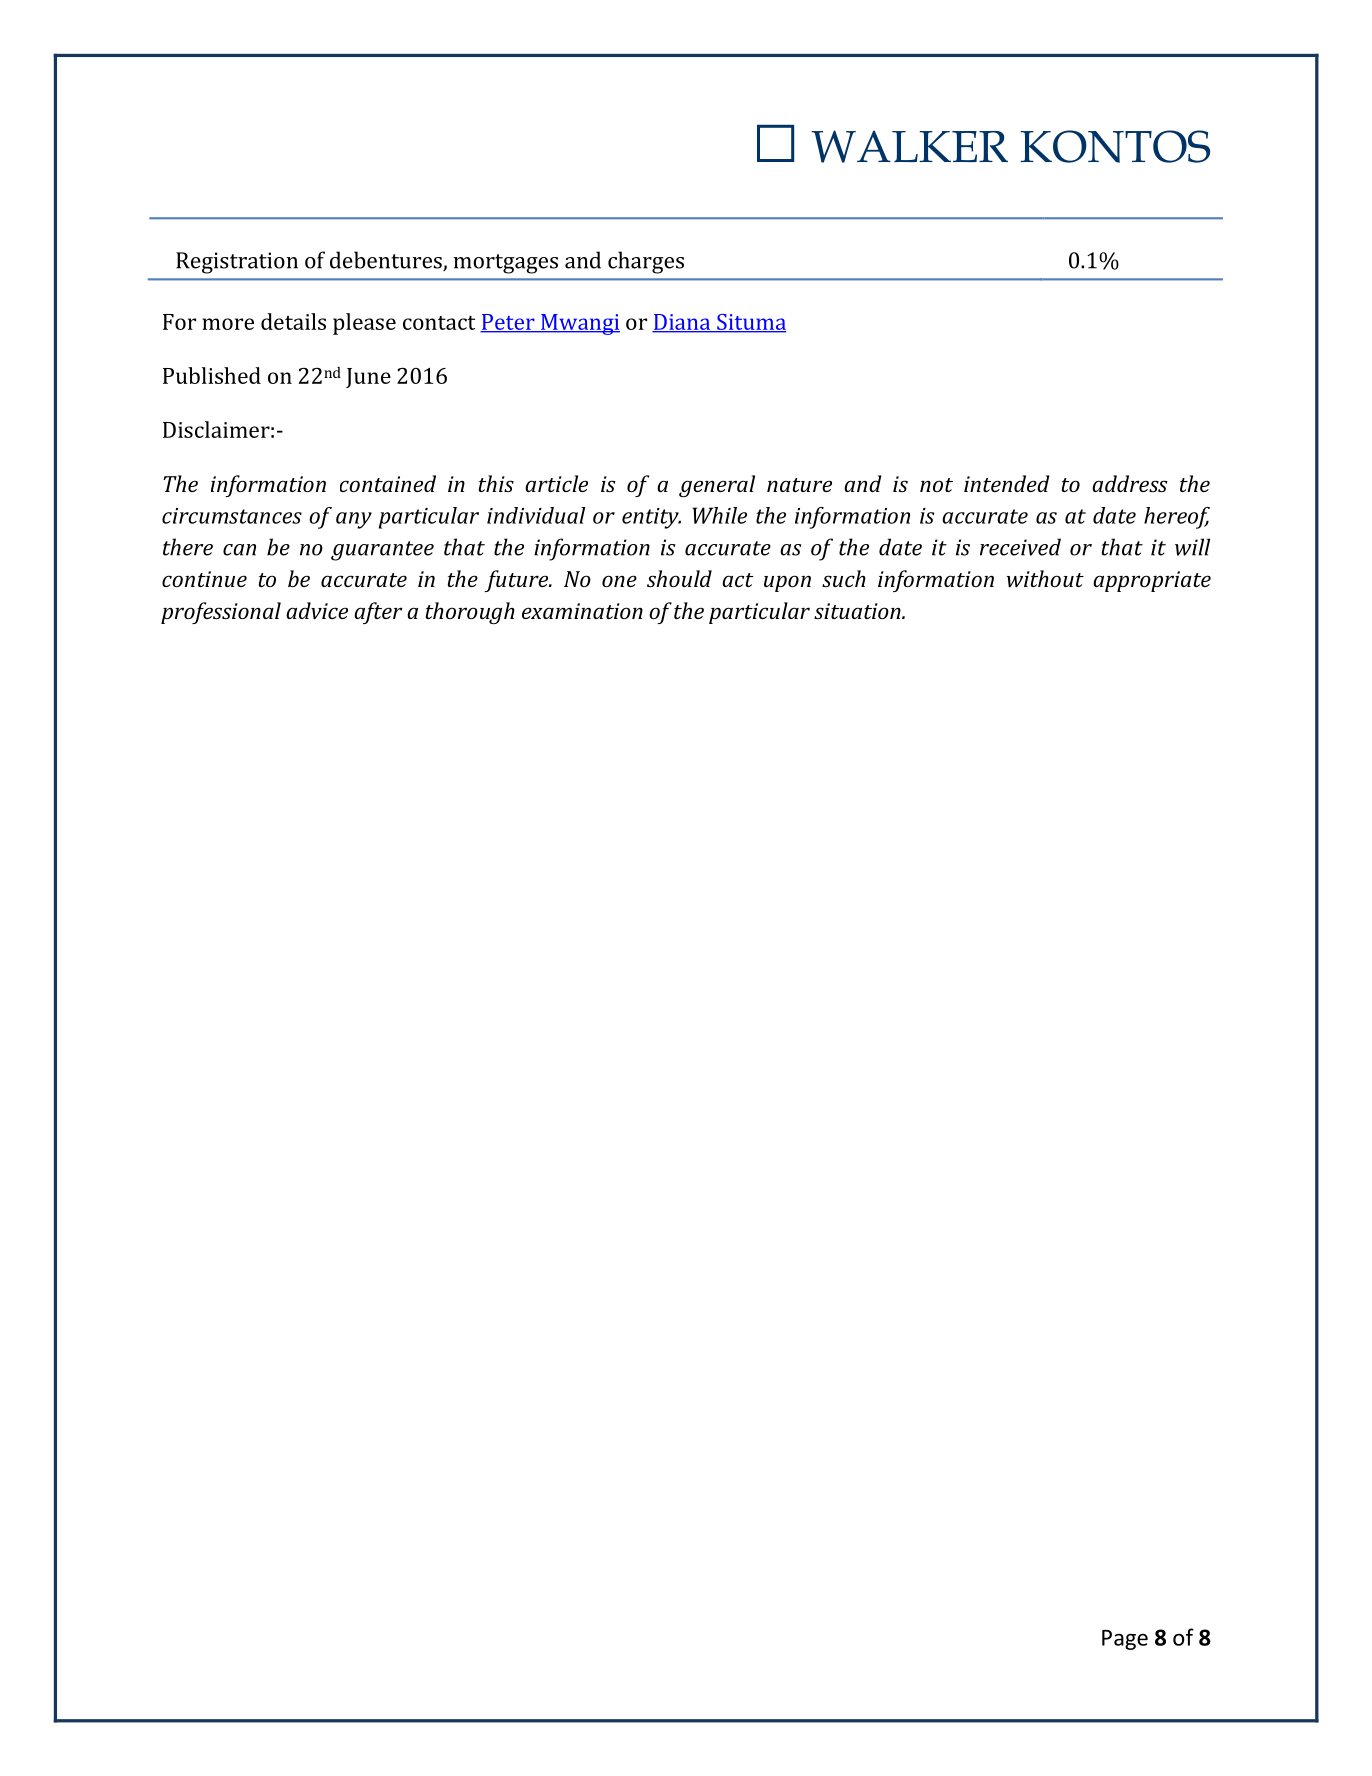  Describe the element at coordinates (909, 146) in the screenshot. I see `WALKER` at that location.
